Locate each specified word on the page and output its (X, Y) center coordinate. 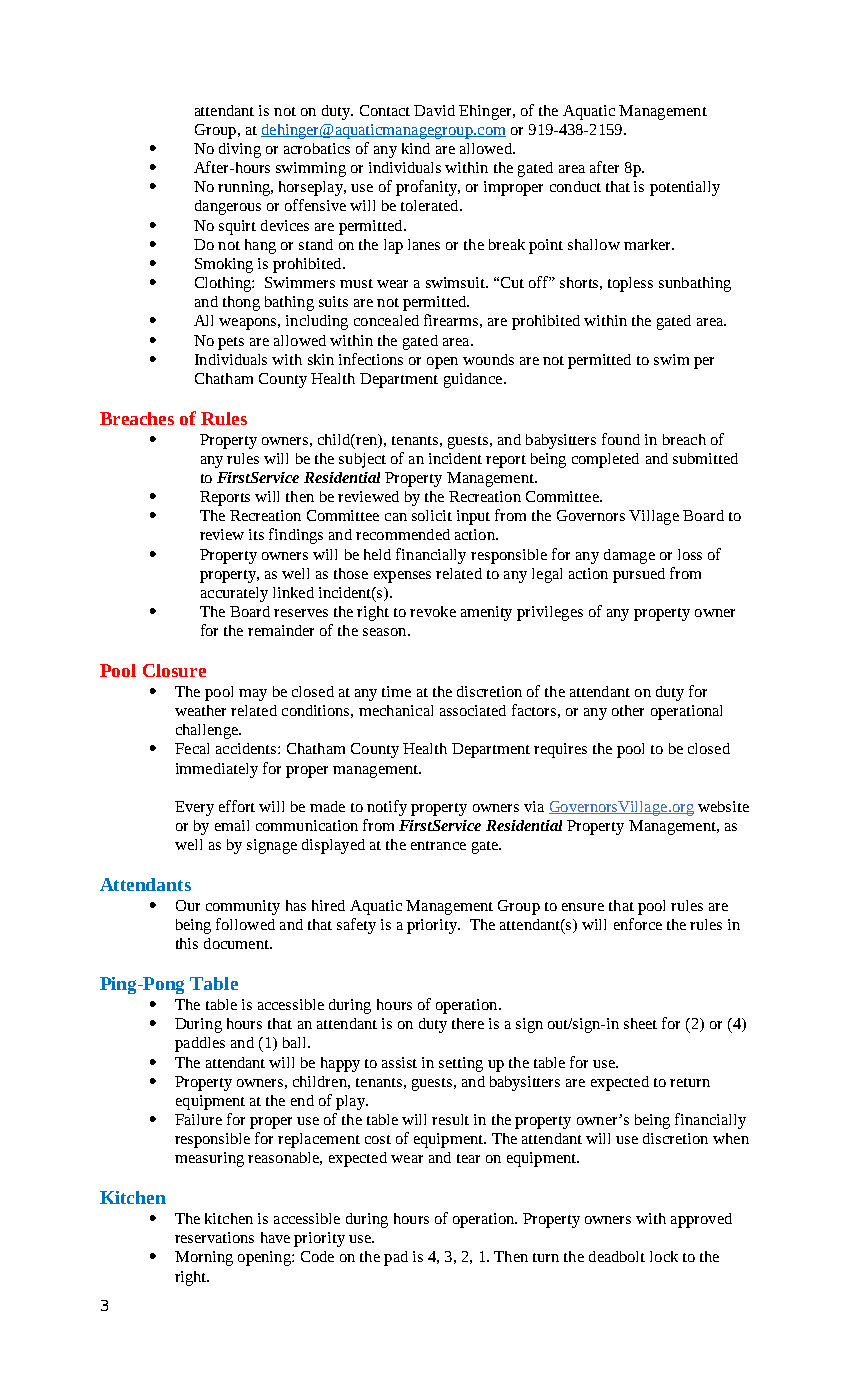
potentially (685, 188)
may (253, 695)
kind (416, 148)
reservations (214, 1237)
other (628, 710)
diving (240, 150)
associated (473, 710)
